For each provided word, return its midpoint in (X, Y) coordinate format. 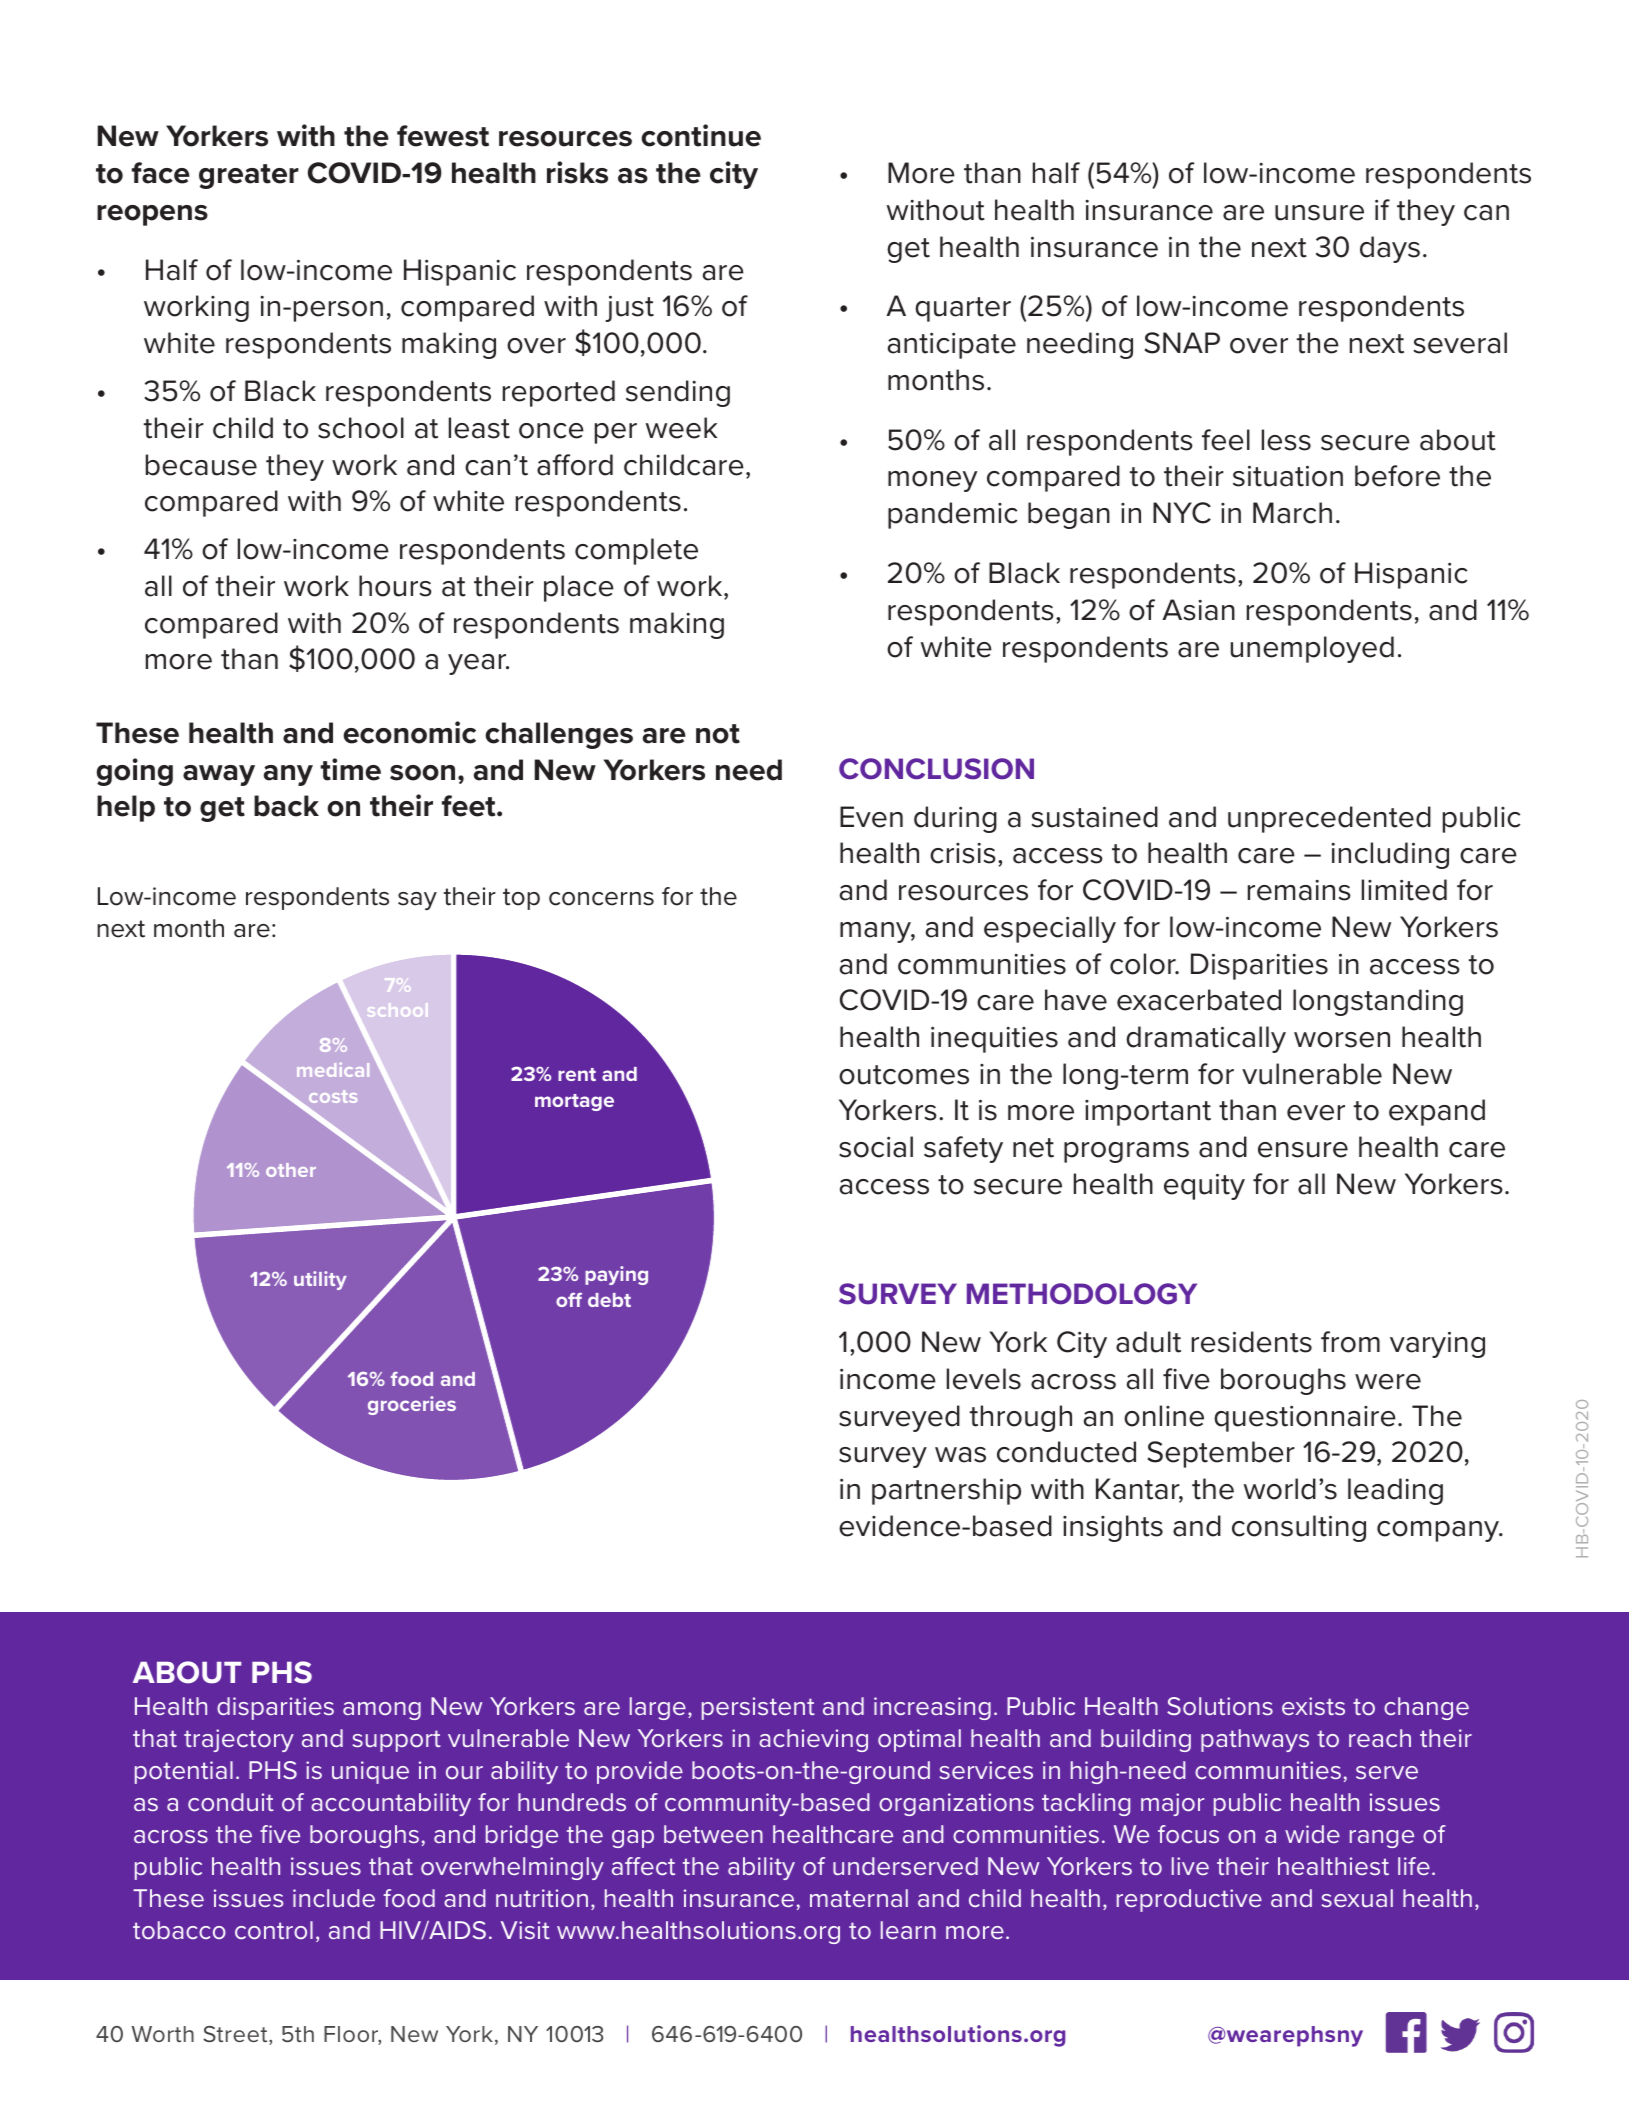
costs (333, 1096)
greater (249, 176)
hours (395, 586)
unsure (1319, 213)
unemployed (1312, 649)
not (718, 734)
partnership (946, 1491)
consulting (1299, 1528)
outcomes (904, 1075)
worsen (1342, 1040)
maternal (859, 1898)
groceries (412, 1405)
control (274, 1930)
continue (701, 135)
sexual (1357, 1898)
